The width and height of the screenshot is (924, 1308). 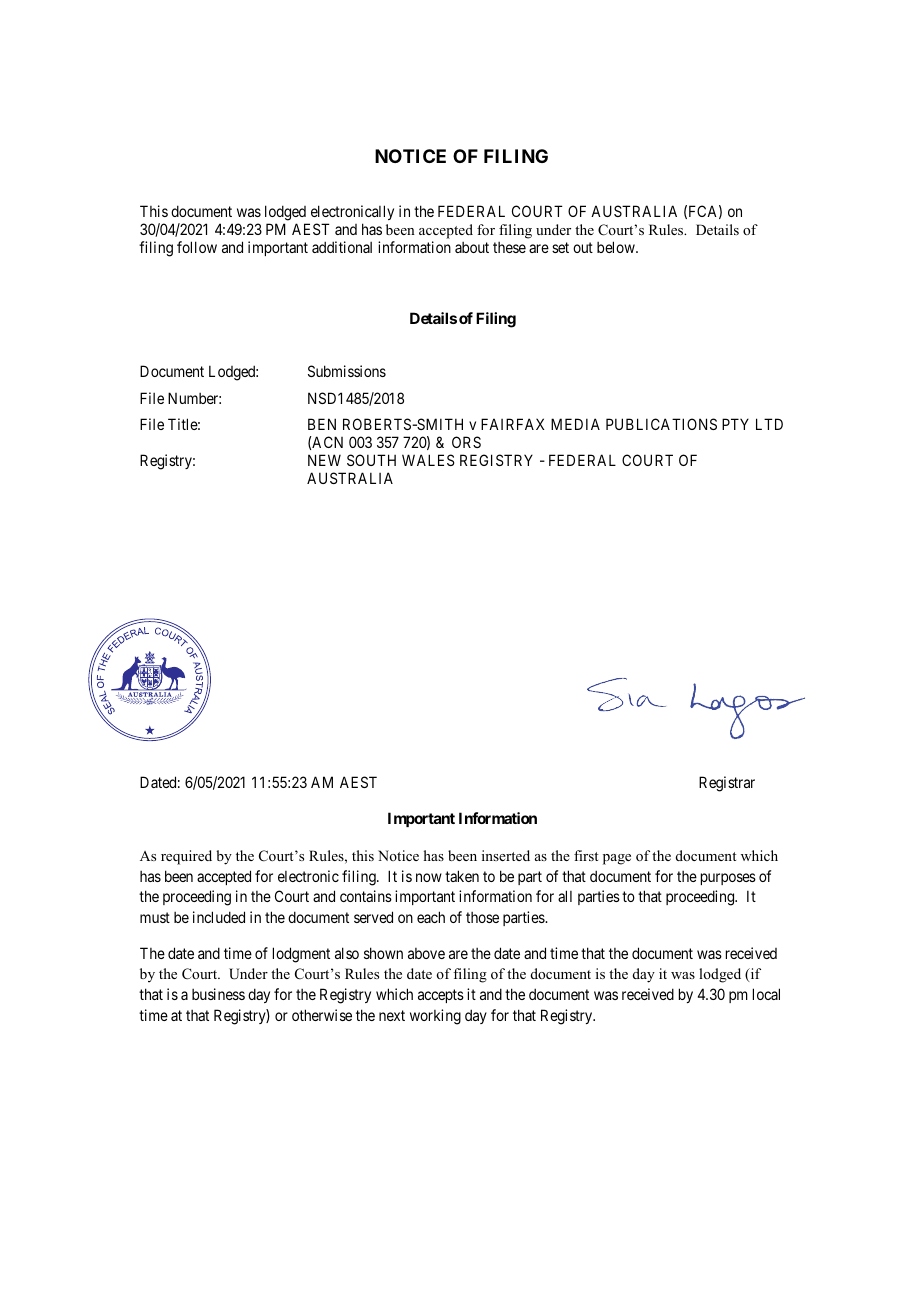 I want to click on local, so click(x=766, y=994).
